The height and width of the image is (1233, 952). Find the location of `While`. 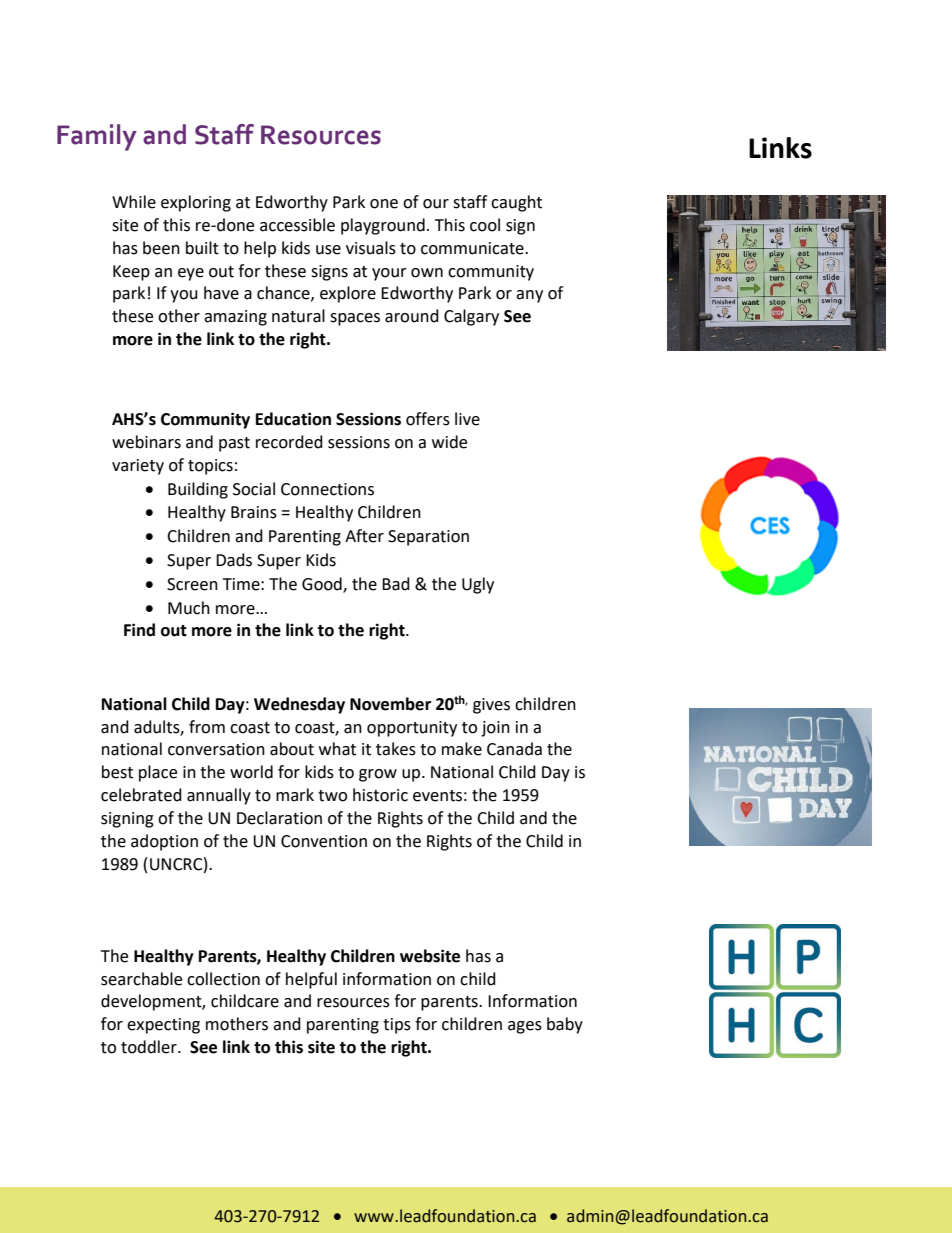

While is located at coordinates (134, 202).
